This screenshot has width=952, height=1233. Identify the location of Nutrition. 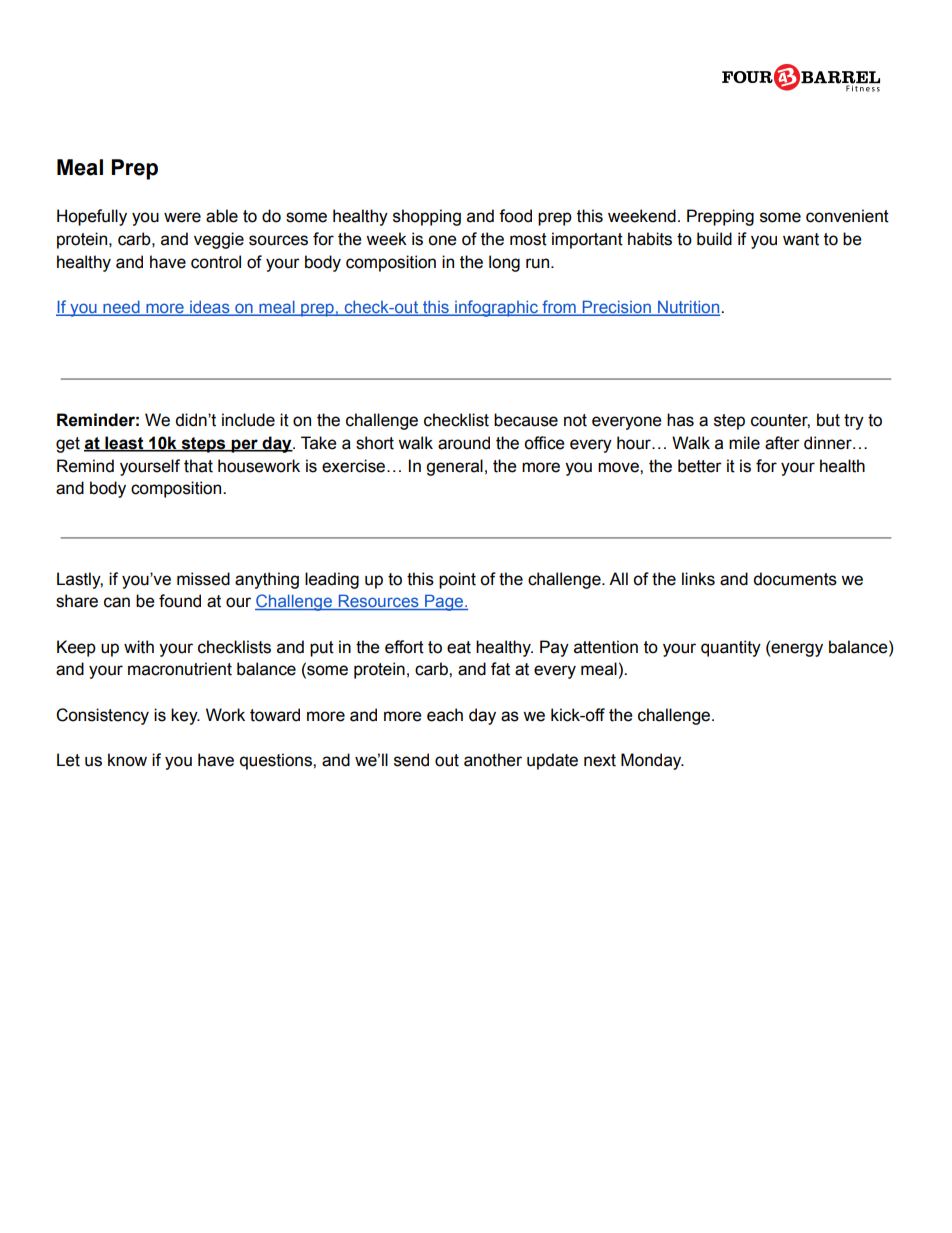
(688, 308).
